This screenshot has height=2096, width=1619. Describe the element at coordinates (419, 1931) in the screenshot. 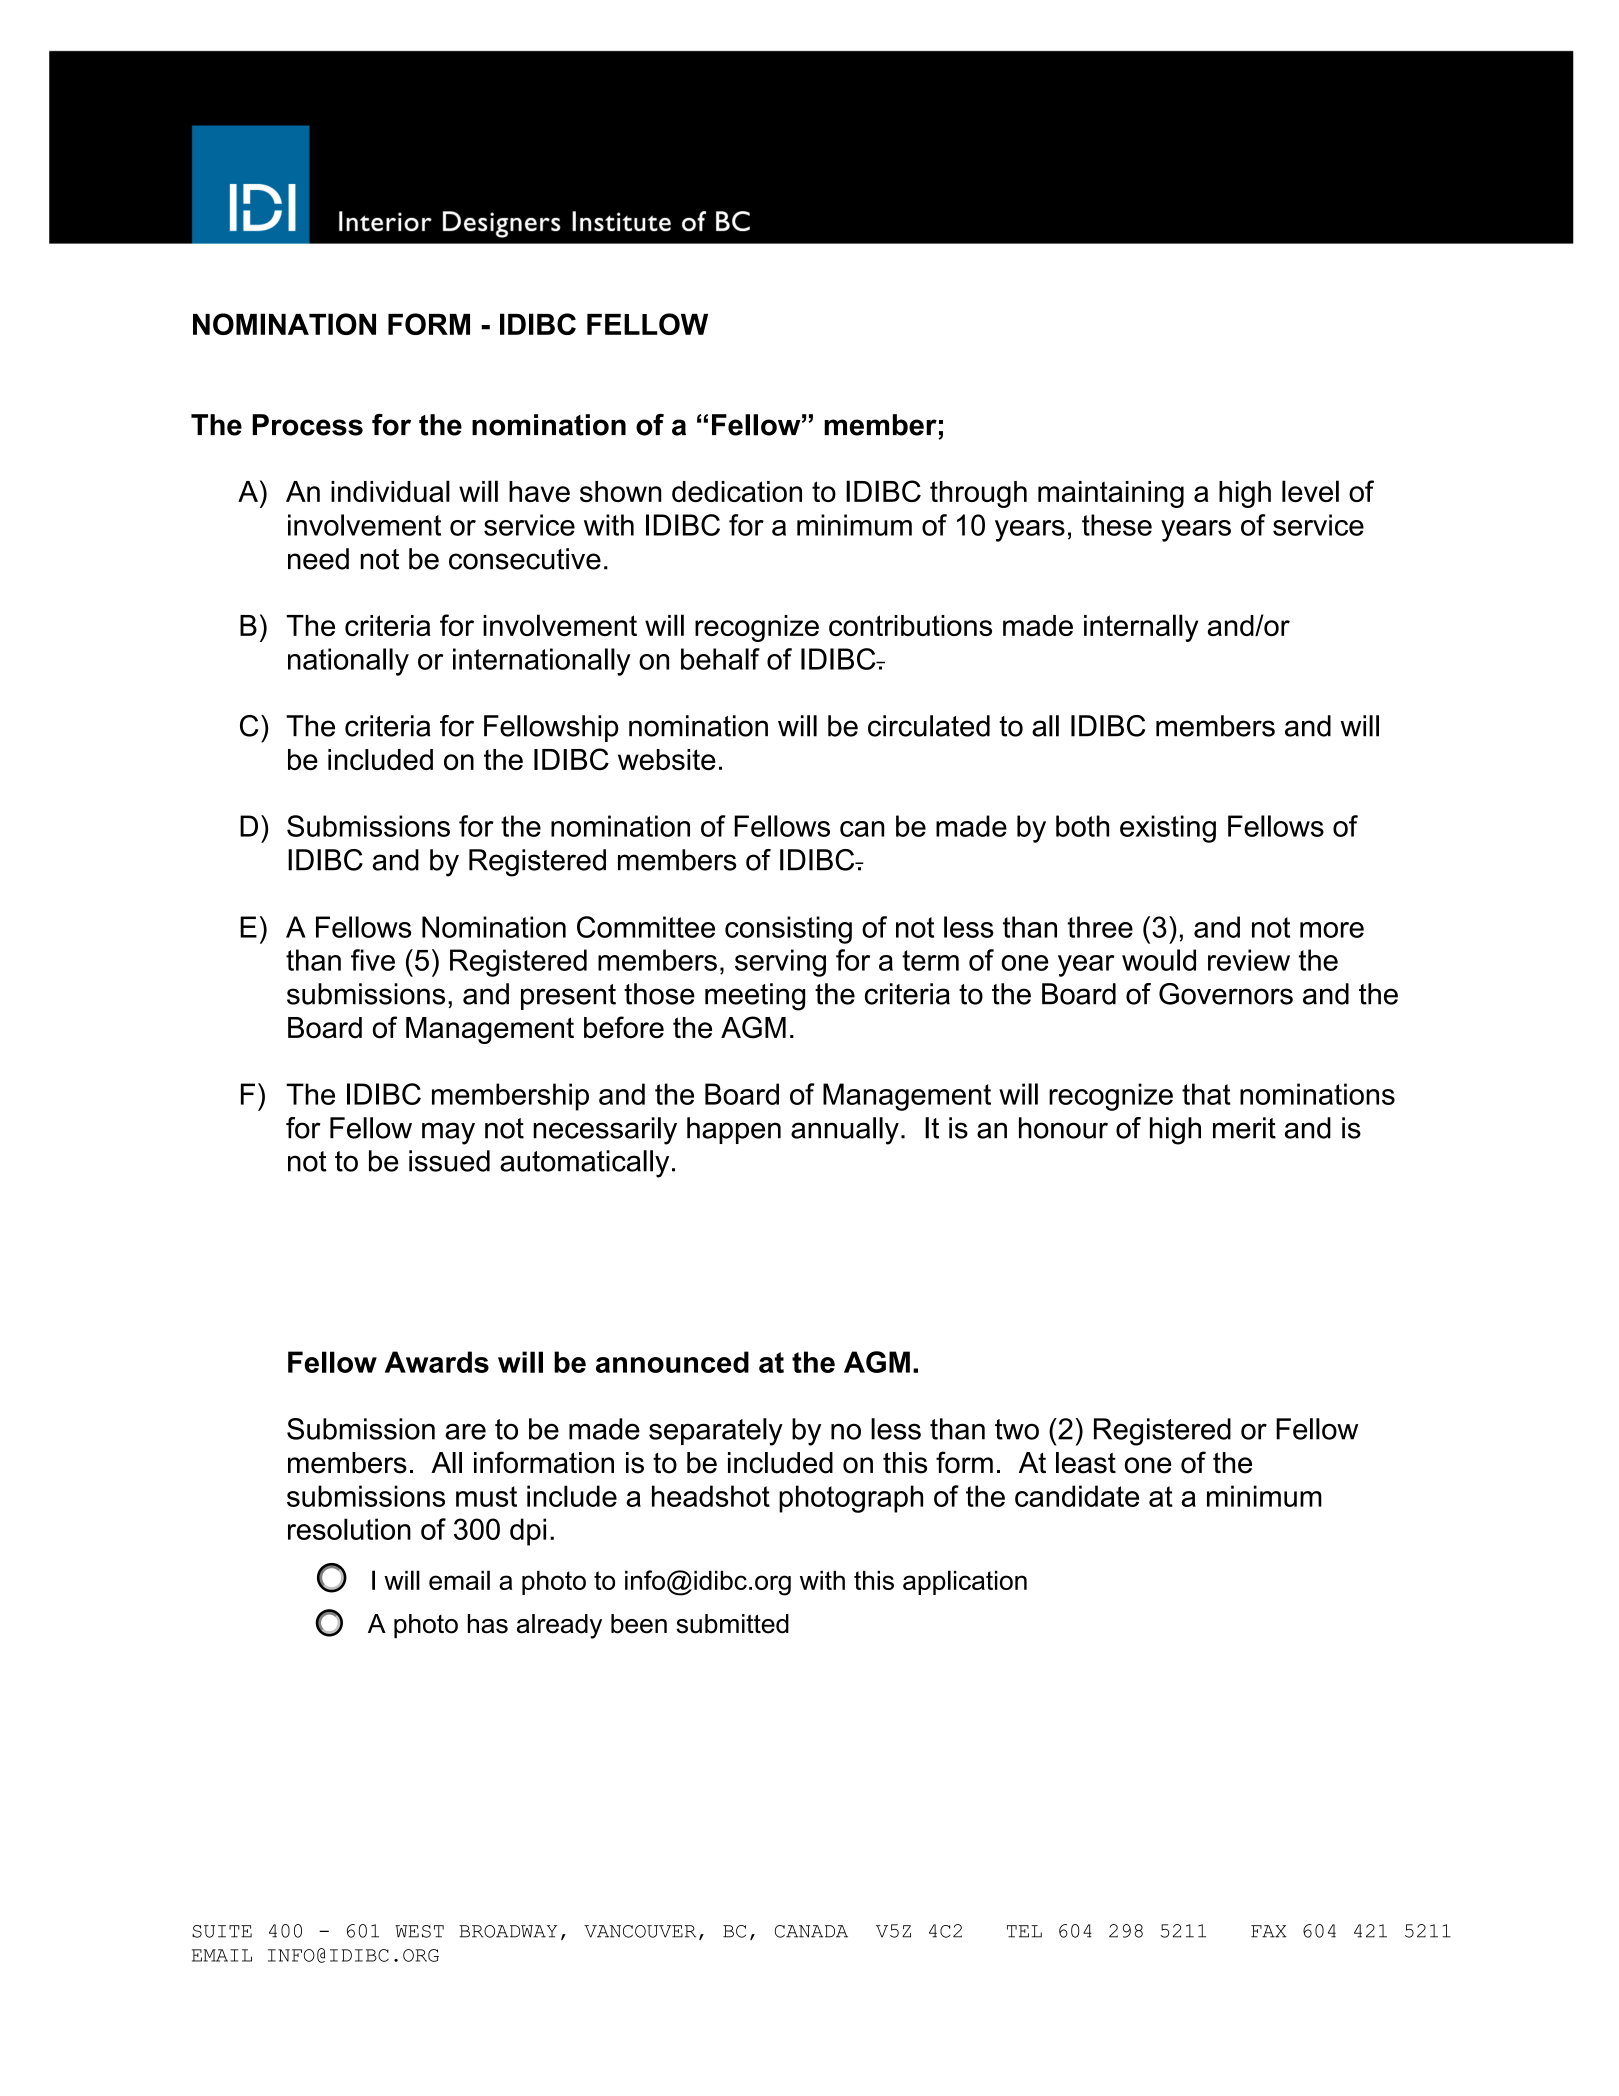

I see `WEST` at that location.
